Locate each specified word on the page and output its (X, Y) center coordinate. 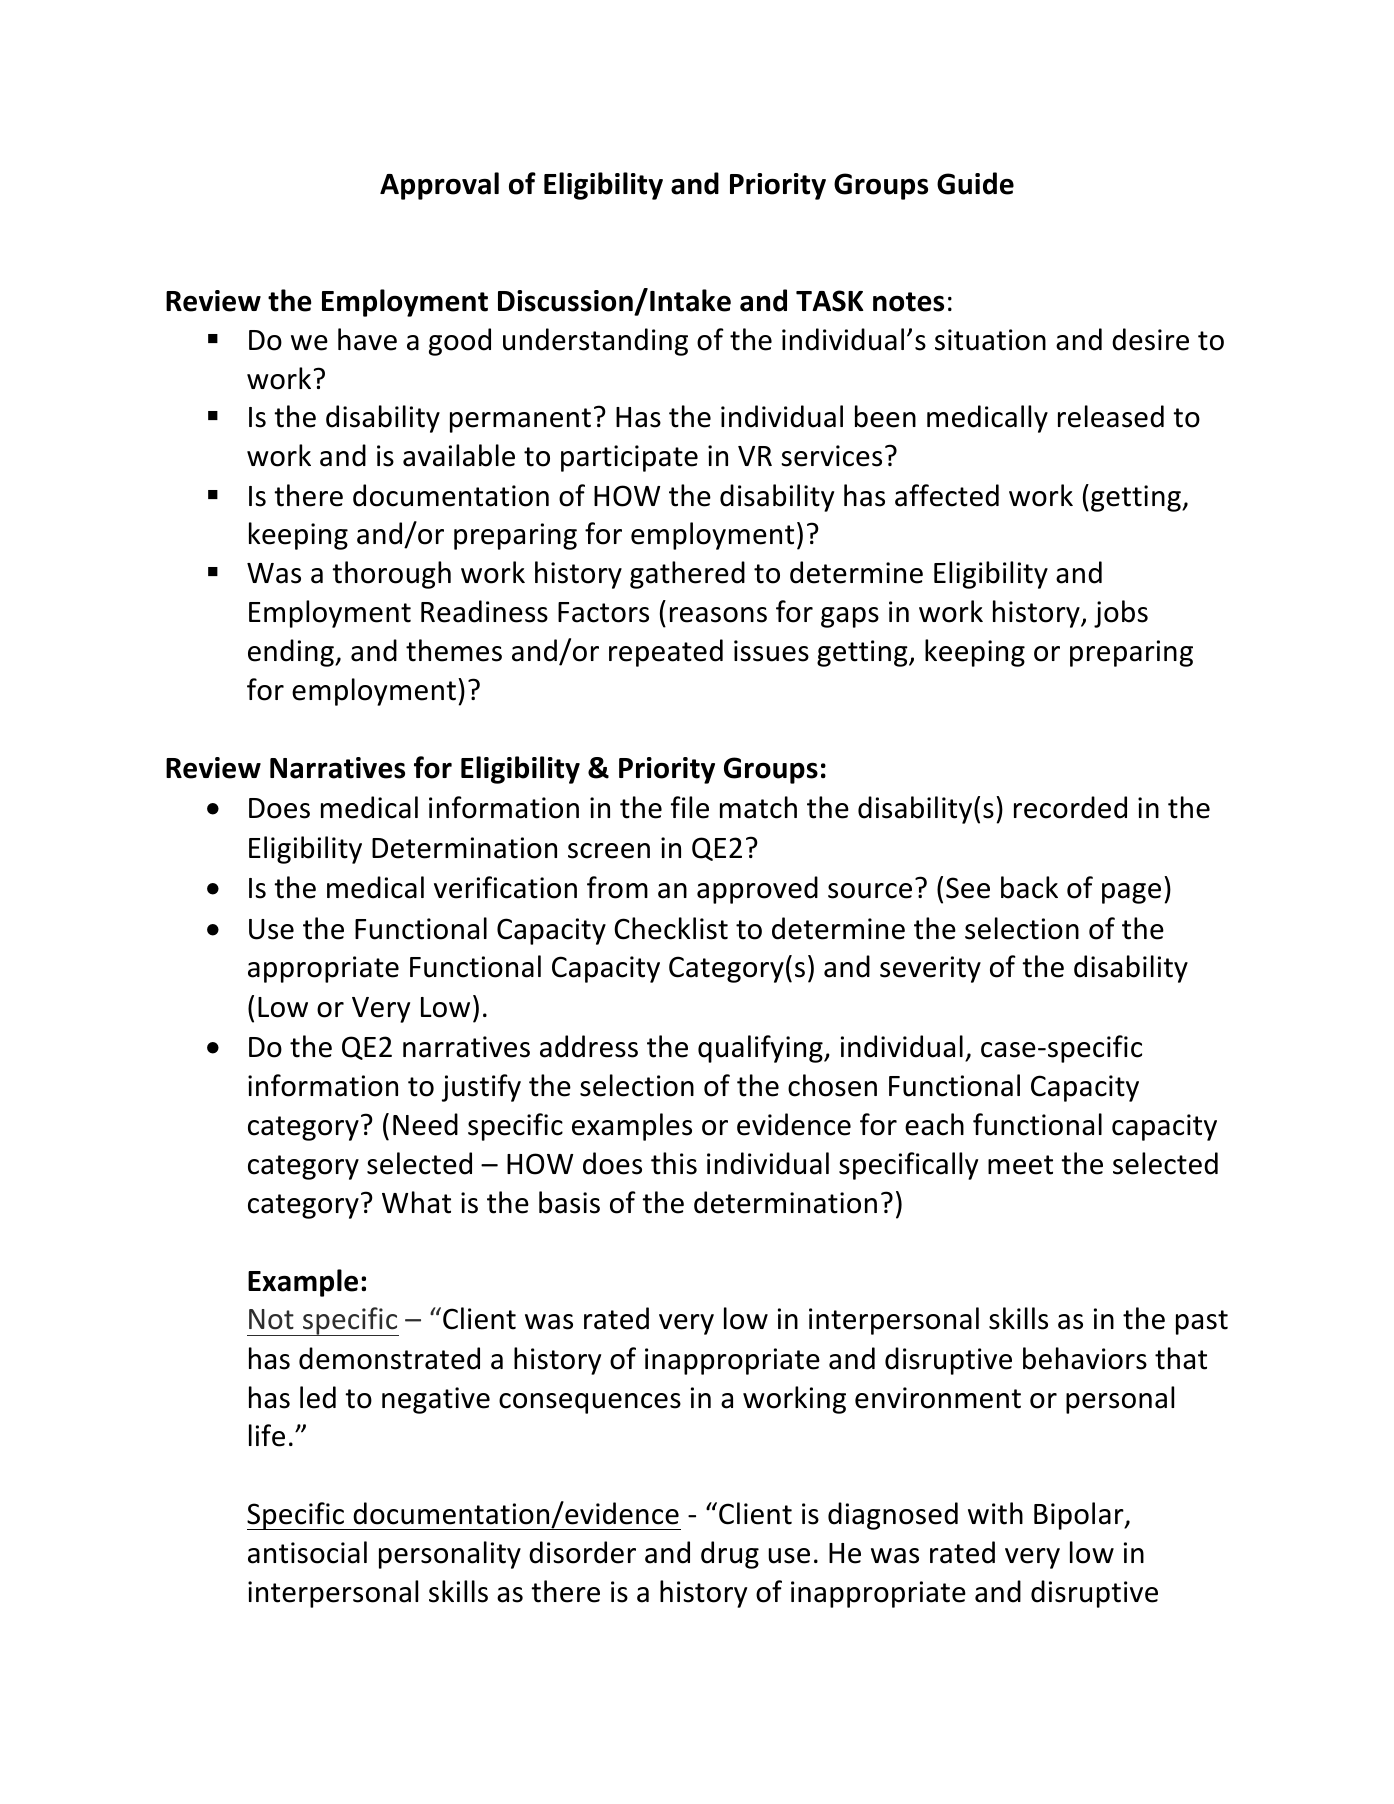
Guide (975, 183)
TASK (830, 301)
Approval (439, 186)
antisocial (307, 1552)
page (1131, 893)
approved (757, 890)
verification (505, 887)
